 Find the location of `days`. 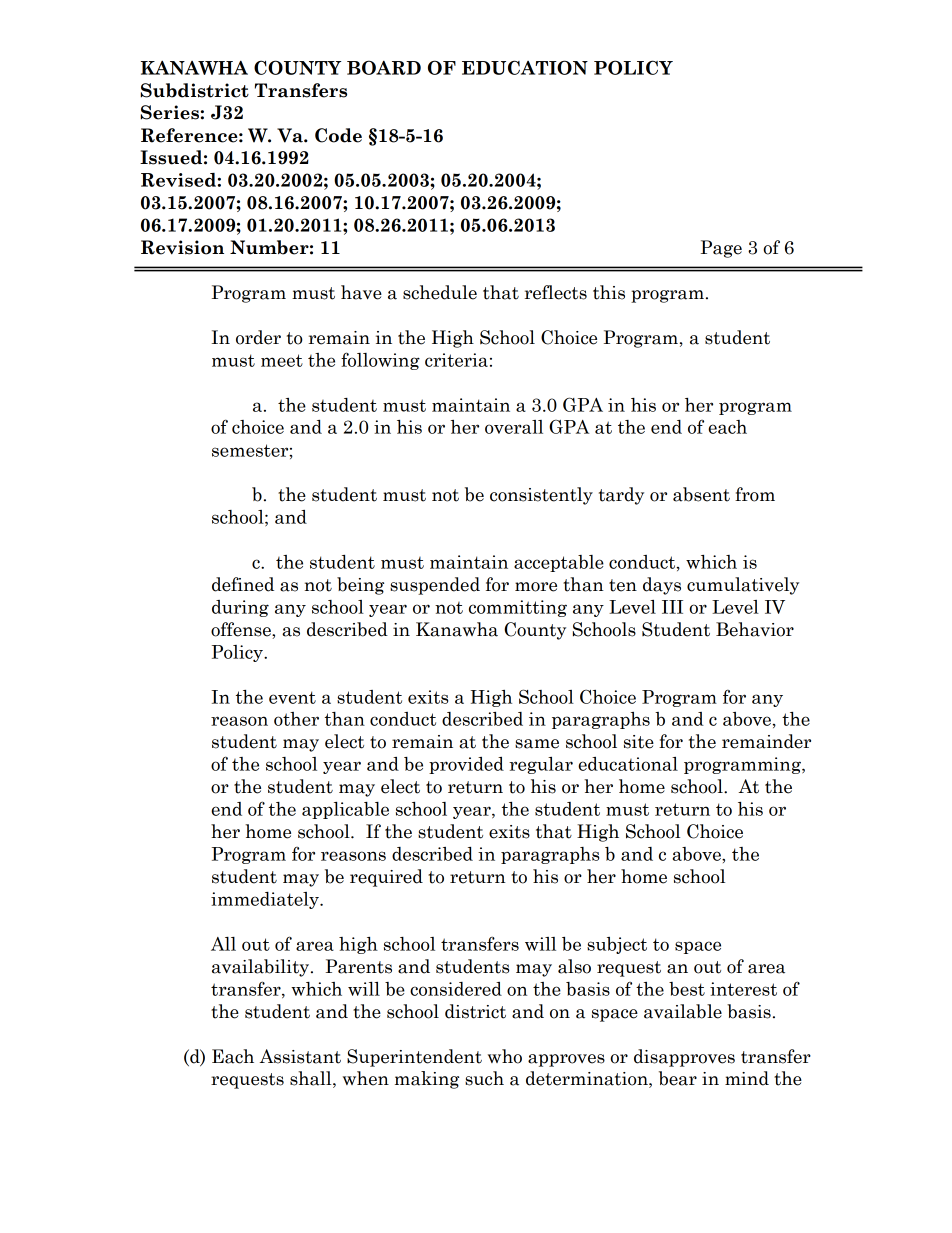

days is located at coordinates (662, 586).
